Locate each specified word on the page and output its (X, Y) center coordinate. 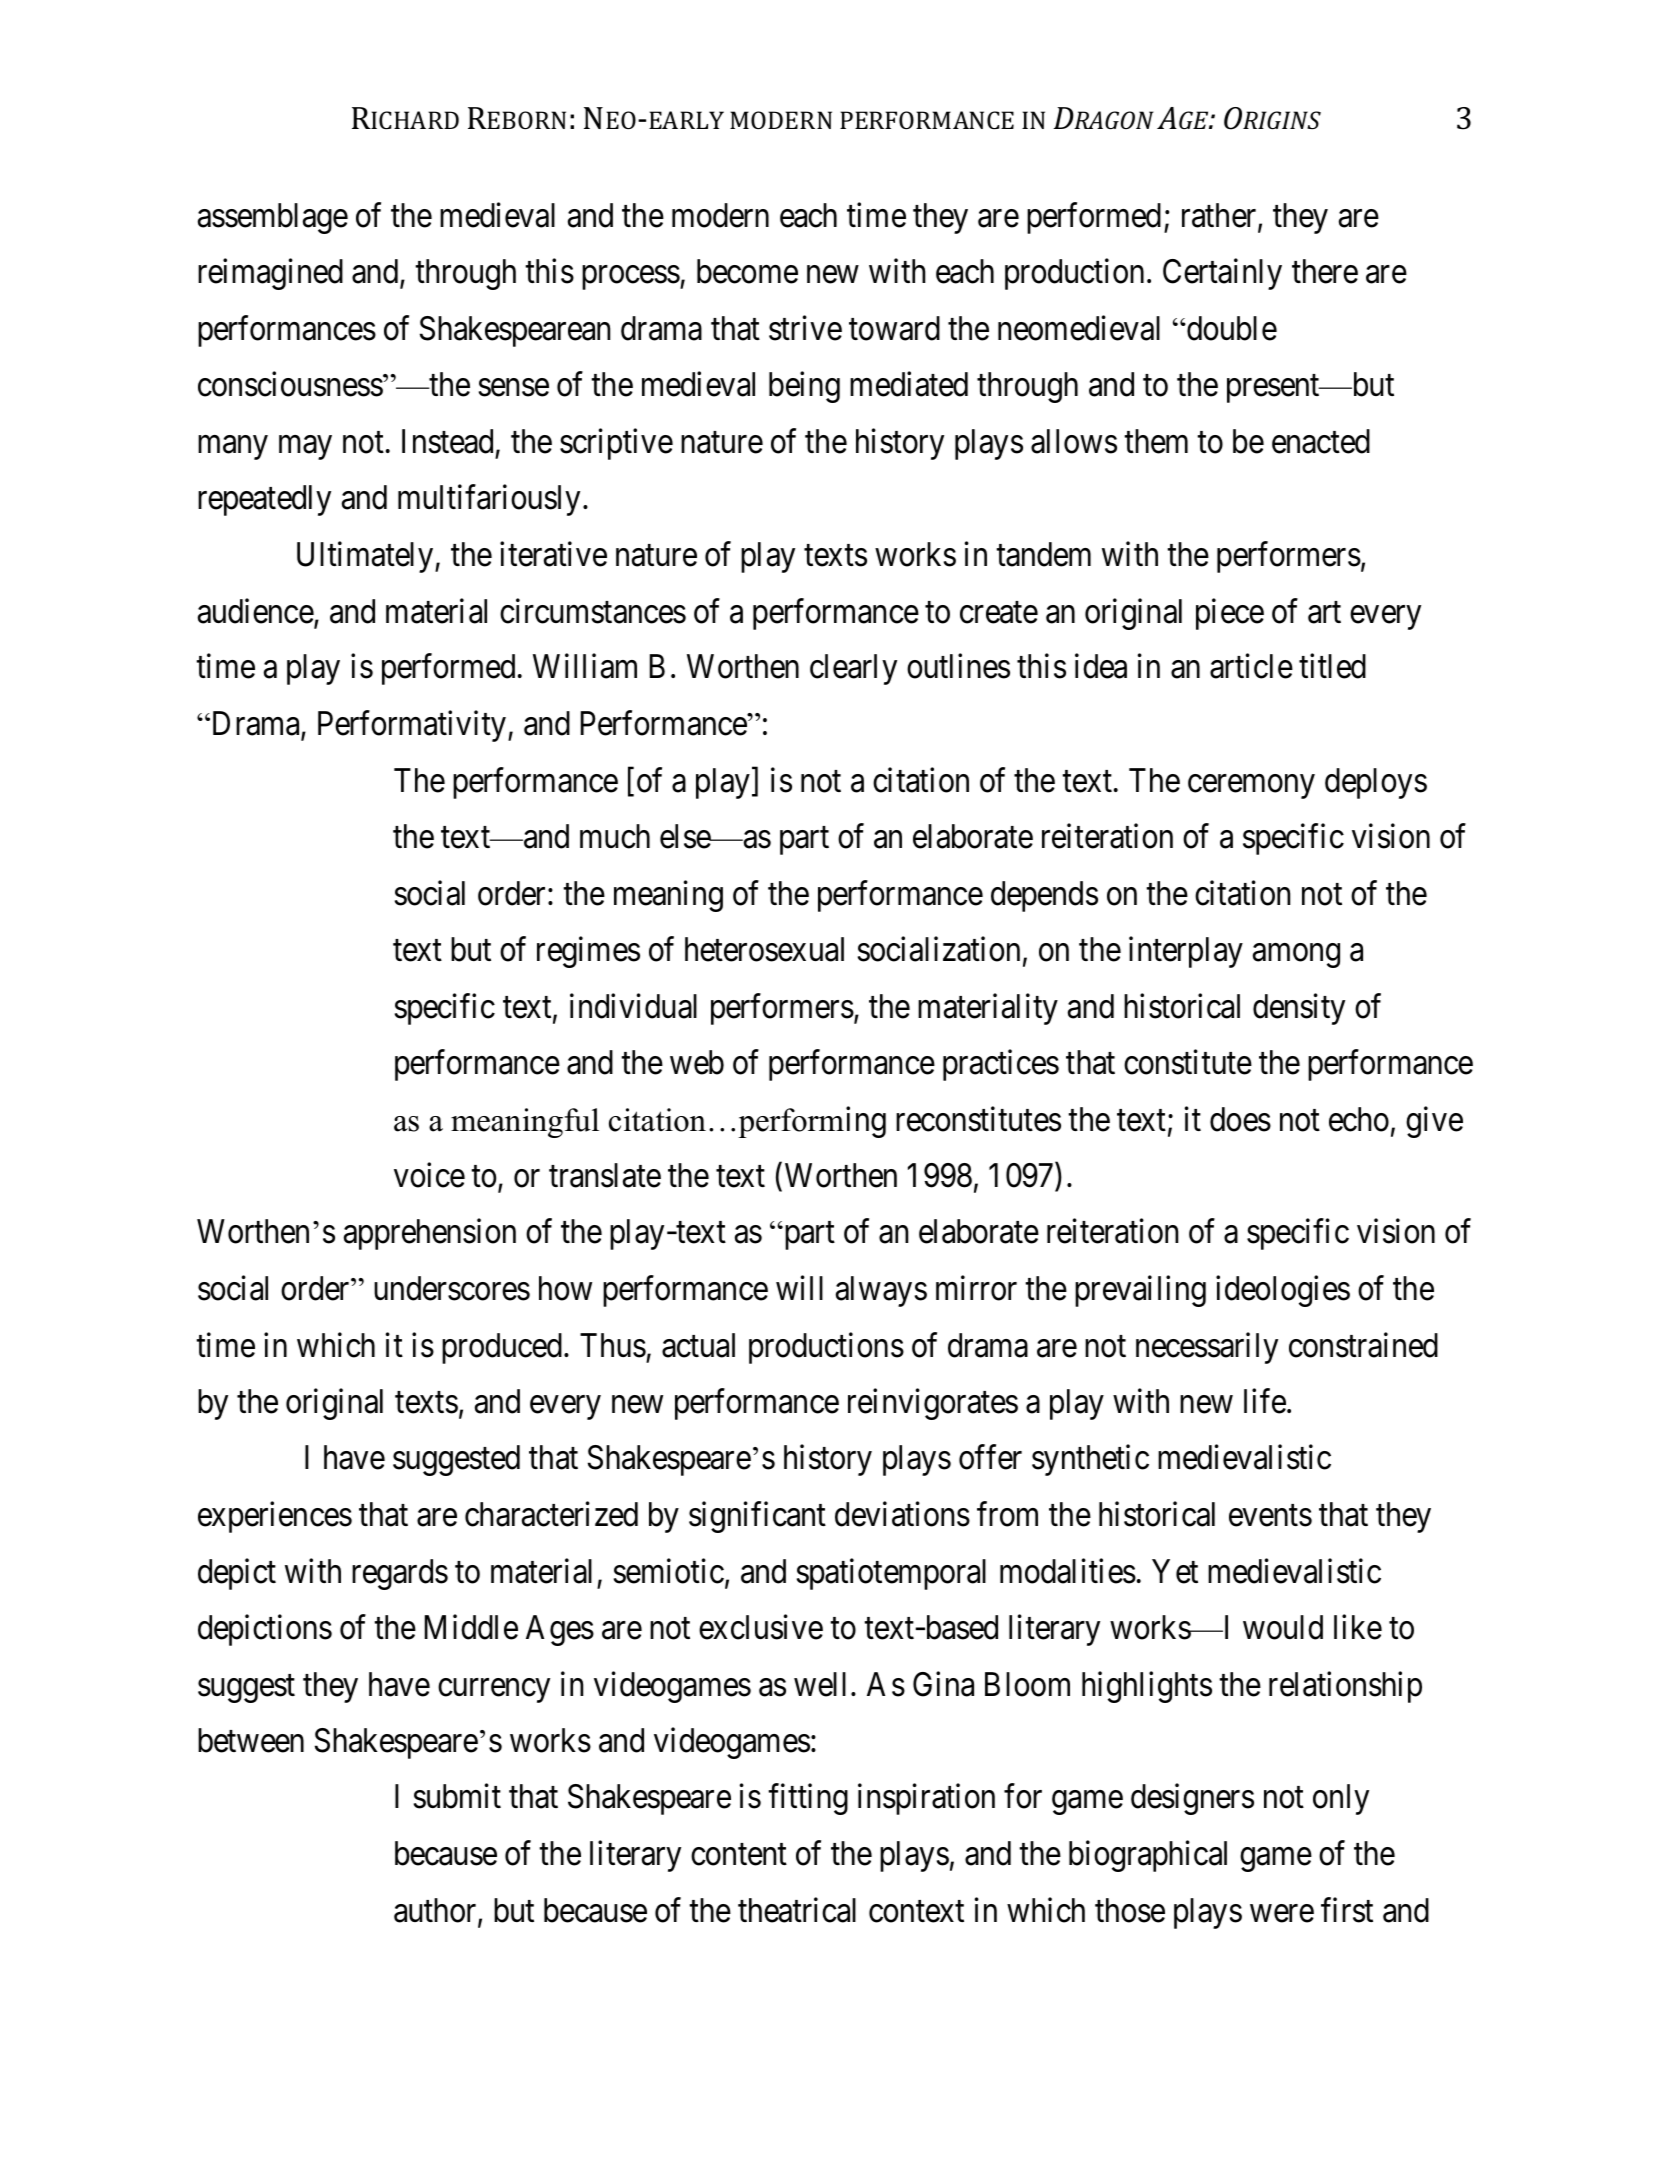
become (747, 271)
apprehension (430, 1234)
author (436, 1911)
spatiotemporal (891, 1574)
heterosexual (764, 949)
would (1283, 1627)
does (1240, 1119)
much (615, 836)
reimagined (270, 274)
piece (1230, 614)
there (1325, 271)
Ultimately (366, 557)
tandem (1043, 554)
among (1296, 956)
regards (400, 1574)
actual (698, 1345)
